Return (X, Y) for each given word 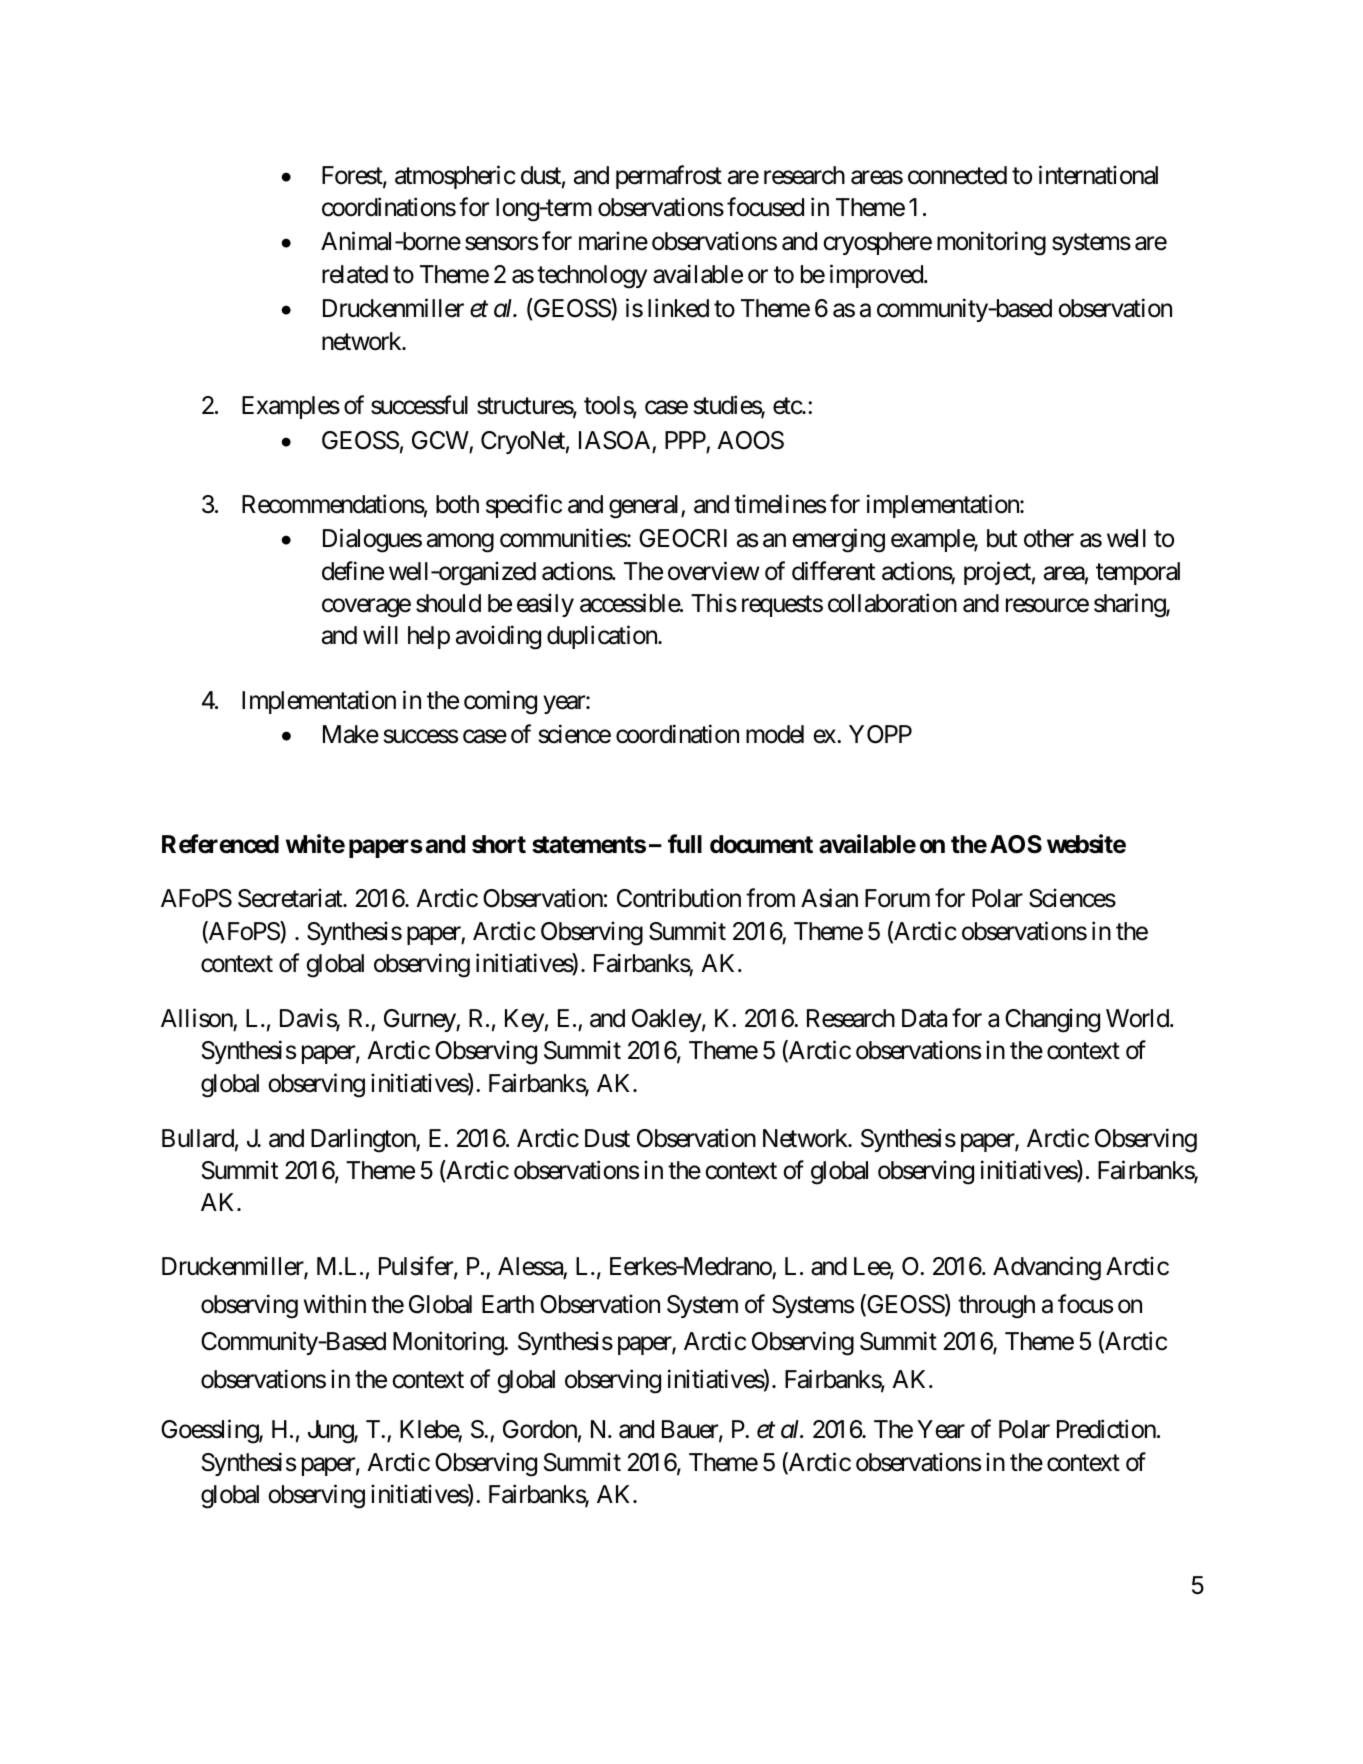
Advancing (1047, 1269)
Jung (331, 1432)
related (355, 274)
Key (524, 1020)
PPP (685, 440)
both (457, 504)
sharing (1130, 605)
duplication (603, 637)
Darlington (364, 1140)
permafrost (669, 177)
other (1049, 538)
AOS (1016, 844)
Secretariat (291, 898)
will (380, 635)
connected (957, 175)
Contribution (679, 898)
